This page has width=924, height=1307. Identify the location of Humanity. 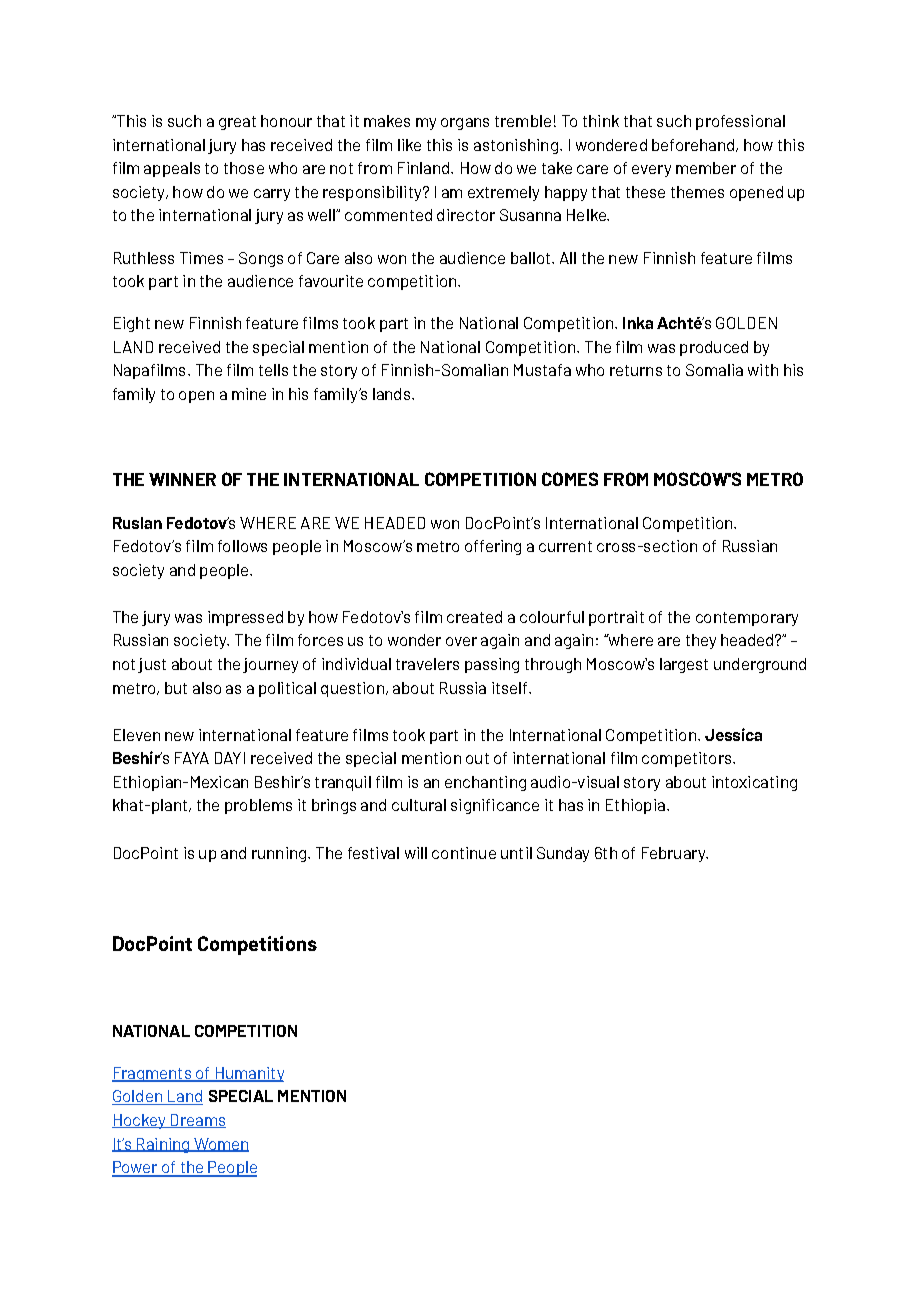
(248, 1074).
